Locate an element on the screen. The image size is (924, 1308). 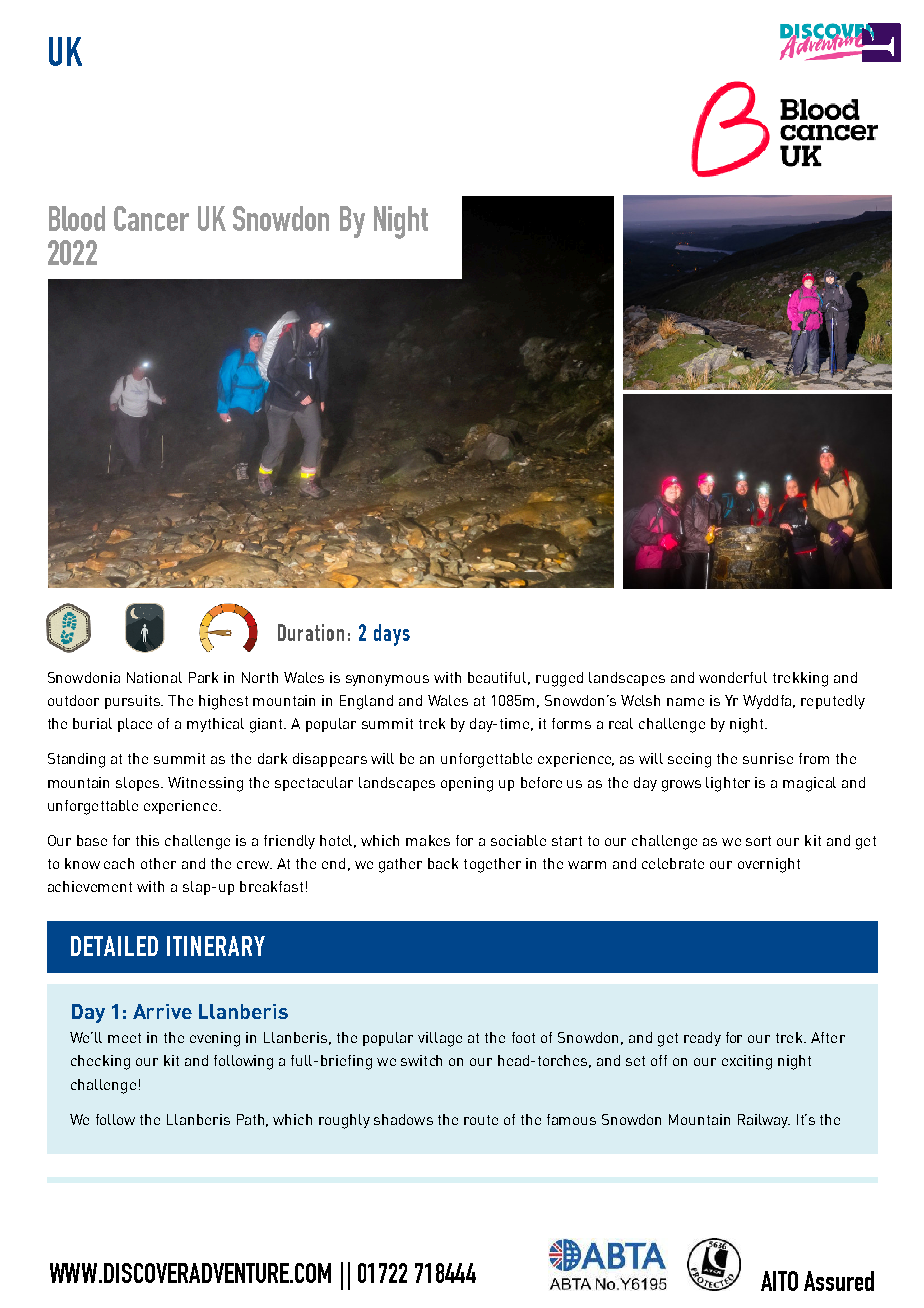
ready is located at coordinates (702, 1039).
